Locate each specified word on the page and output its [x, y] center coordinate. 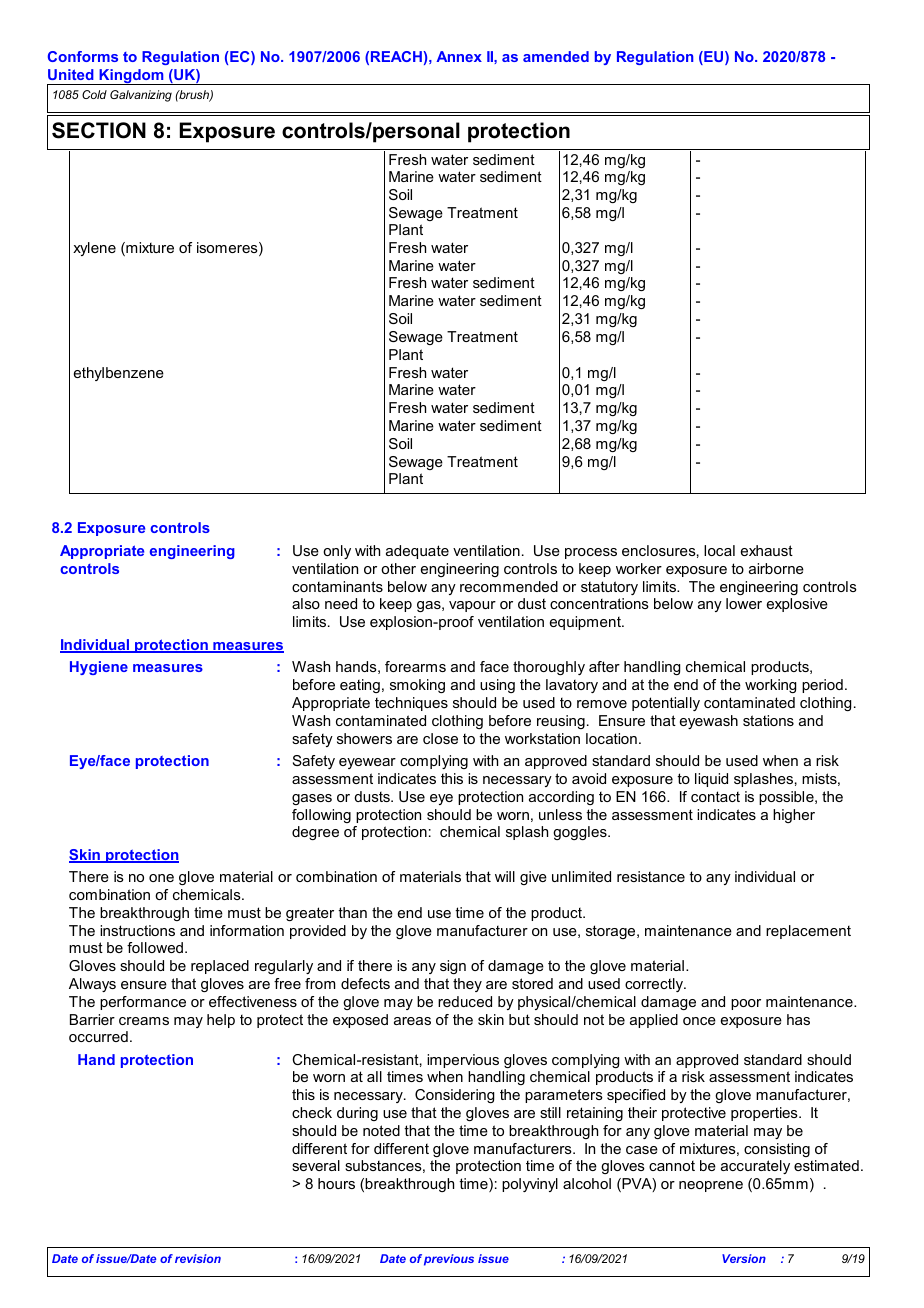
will [505, 876]
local [719, 550]
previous [449, 1260]
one [161, 878]
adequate [417, 552]
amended [556, 56]
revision [198, 1258]
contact [715, 796]
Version [744, 1258]
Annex [459, 56]
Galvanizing [141, 96]
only [337, 552]
